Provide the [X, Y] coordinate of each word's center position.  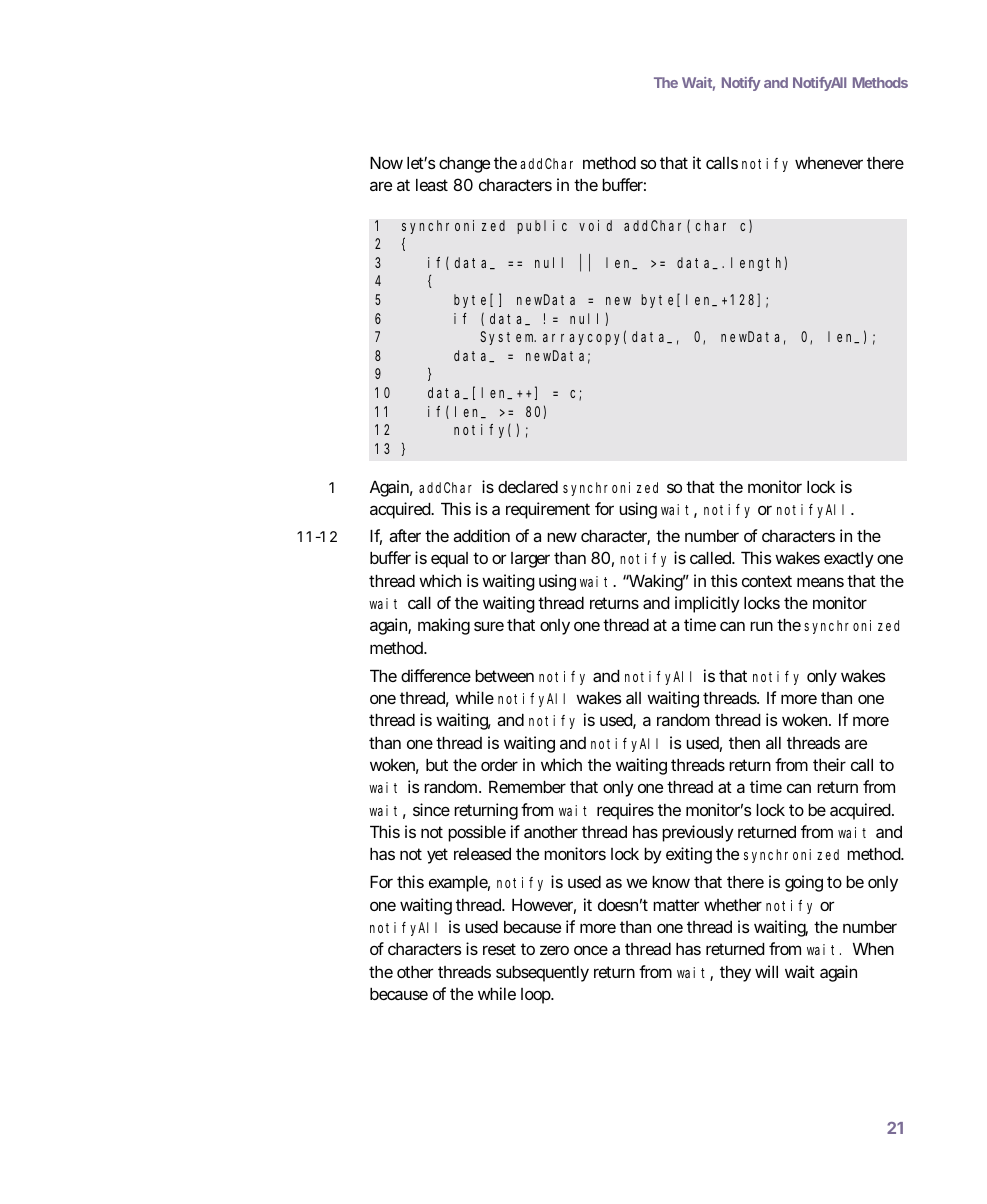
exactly [849, 560]
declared [528, 487]
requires [625, 811]
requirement [548, 510]
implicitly [707, 604]
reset [499, 949]
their [829, 764]
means [820, 582]
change [464, 165]
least [432, 185]
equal [449, 560]
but [437, 765]
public [542, 227]
